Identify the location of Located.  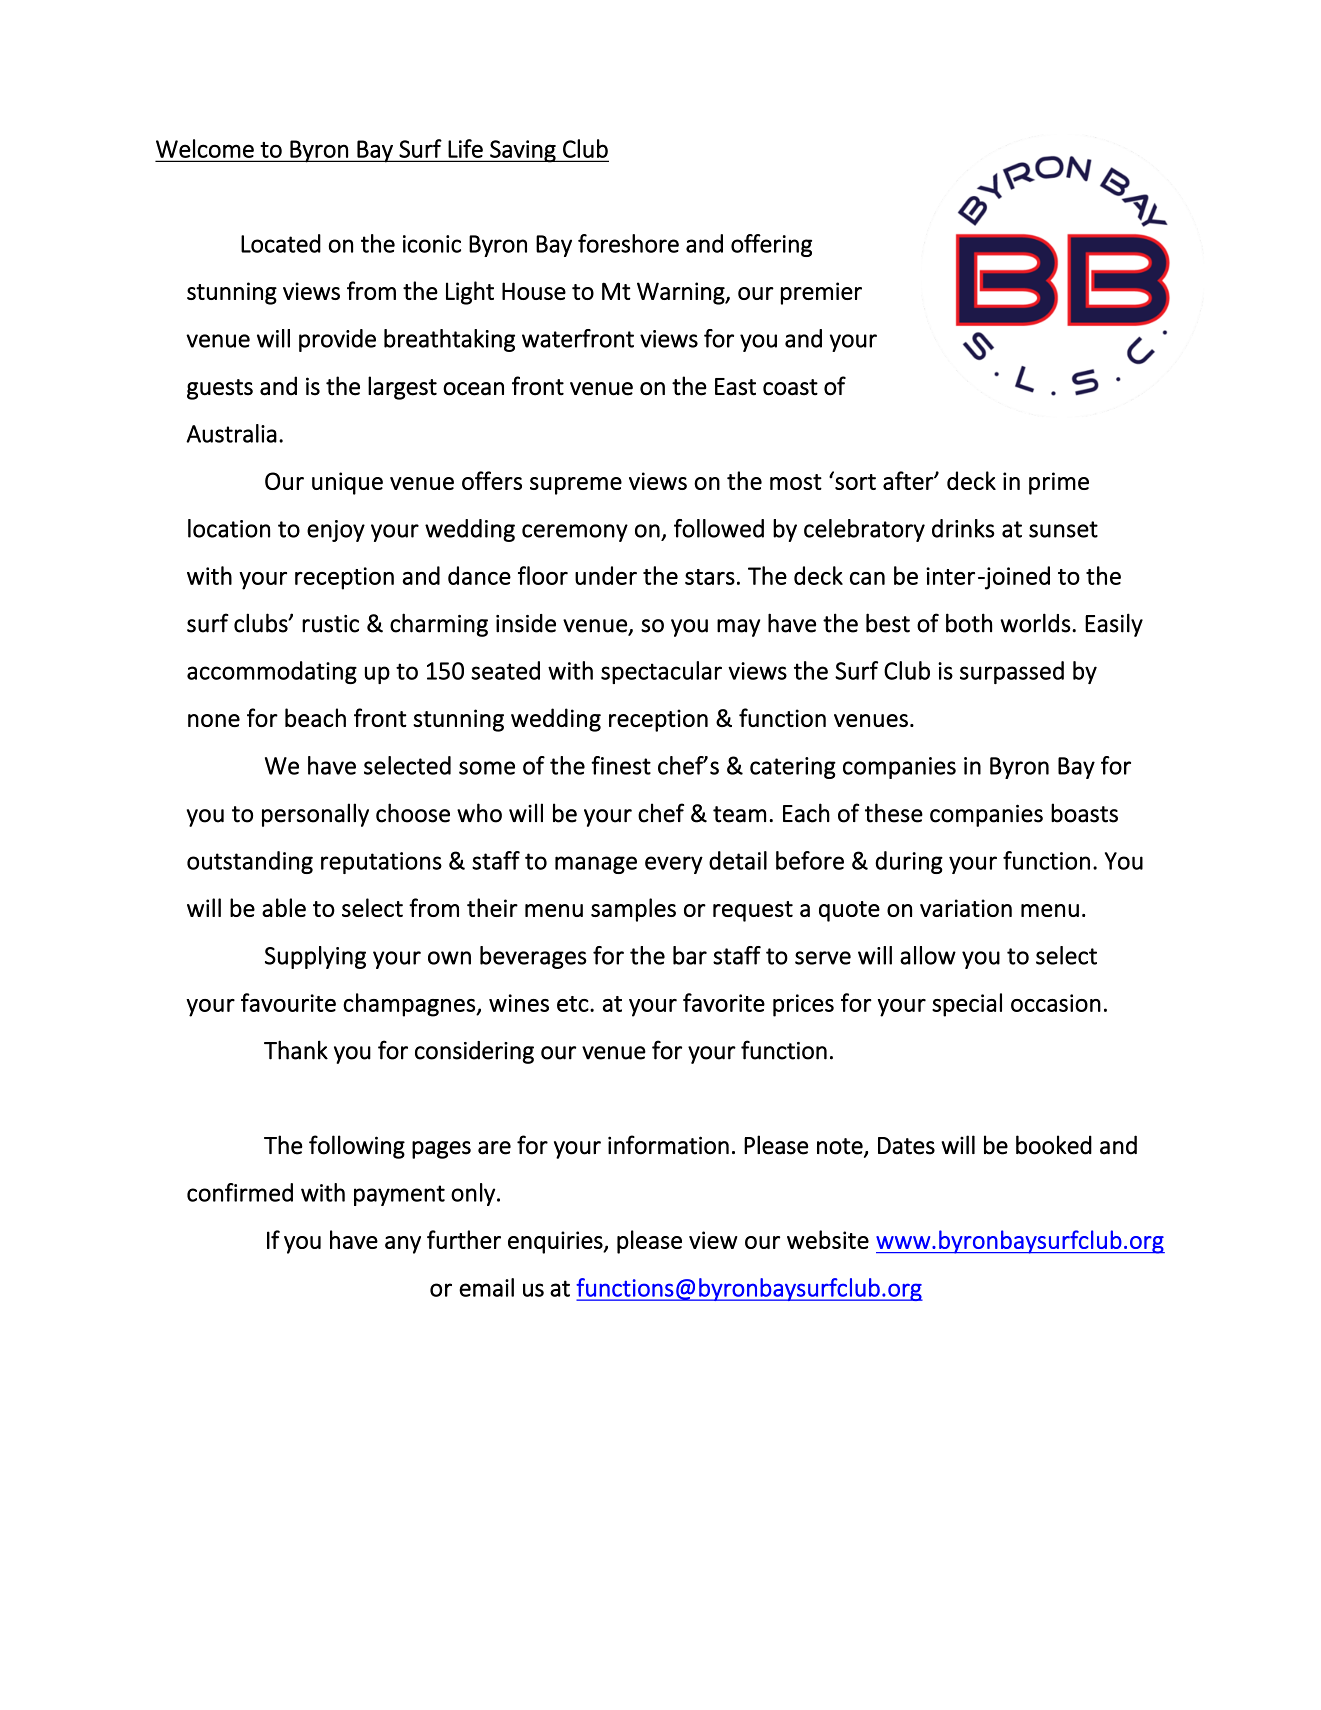
(281, 243).
